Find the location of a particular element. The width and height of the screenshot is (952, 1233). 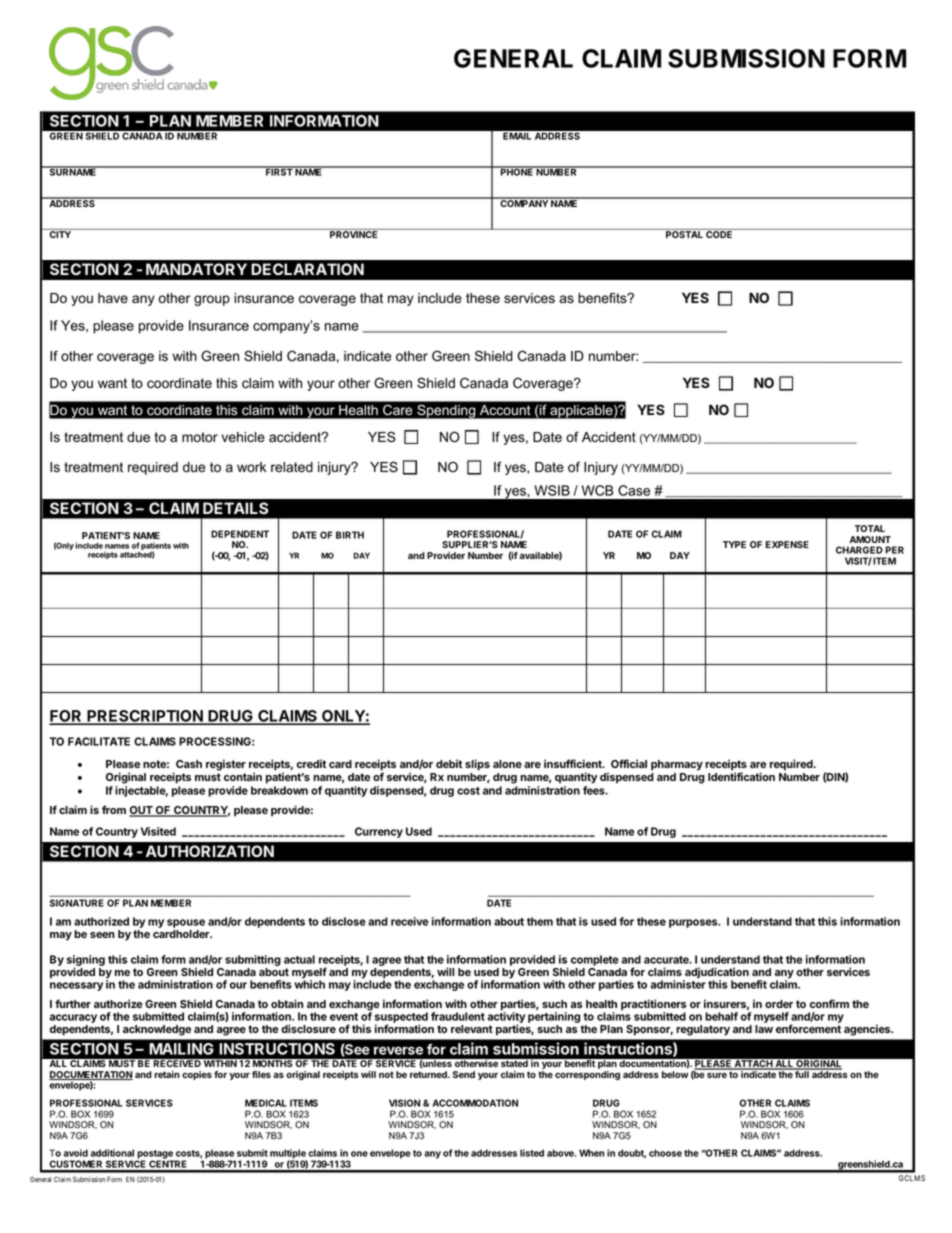

PHONE is located at coordinates (517, 171).
